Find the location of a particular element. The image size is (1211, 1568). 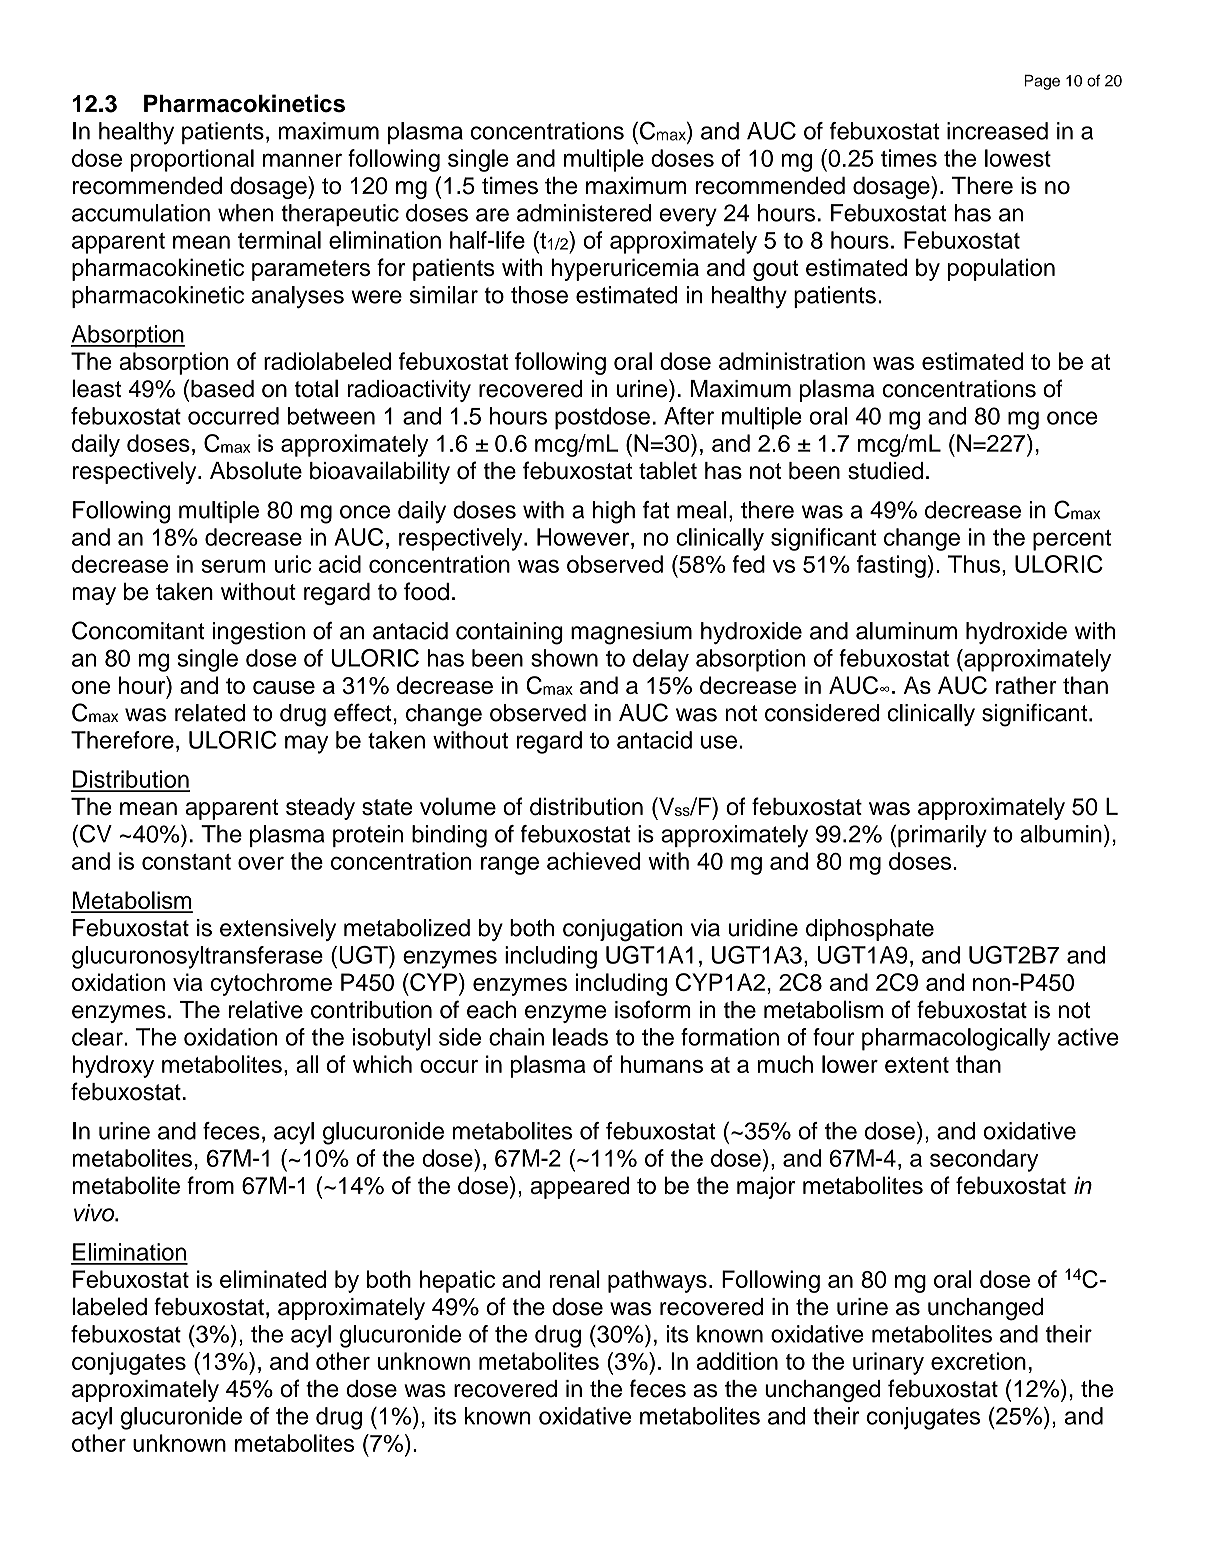

eliminated is located at coordinates (273, 1279).
